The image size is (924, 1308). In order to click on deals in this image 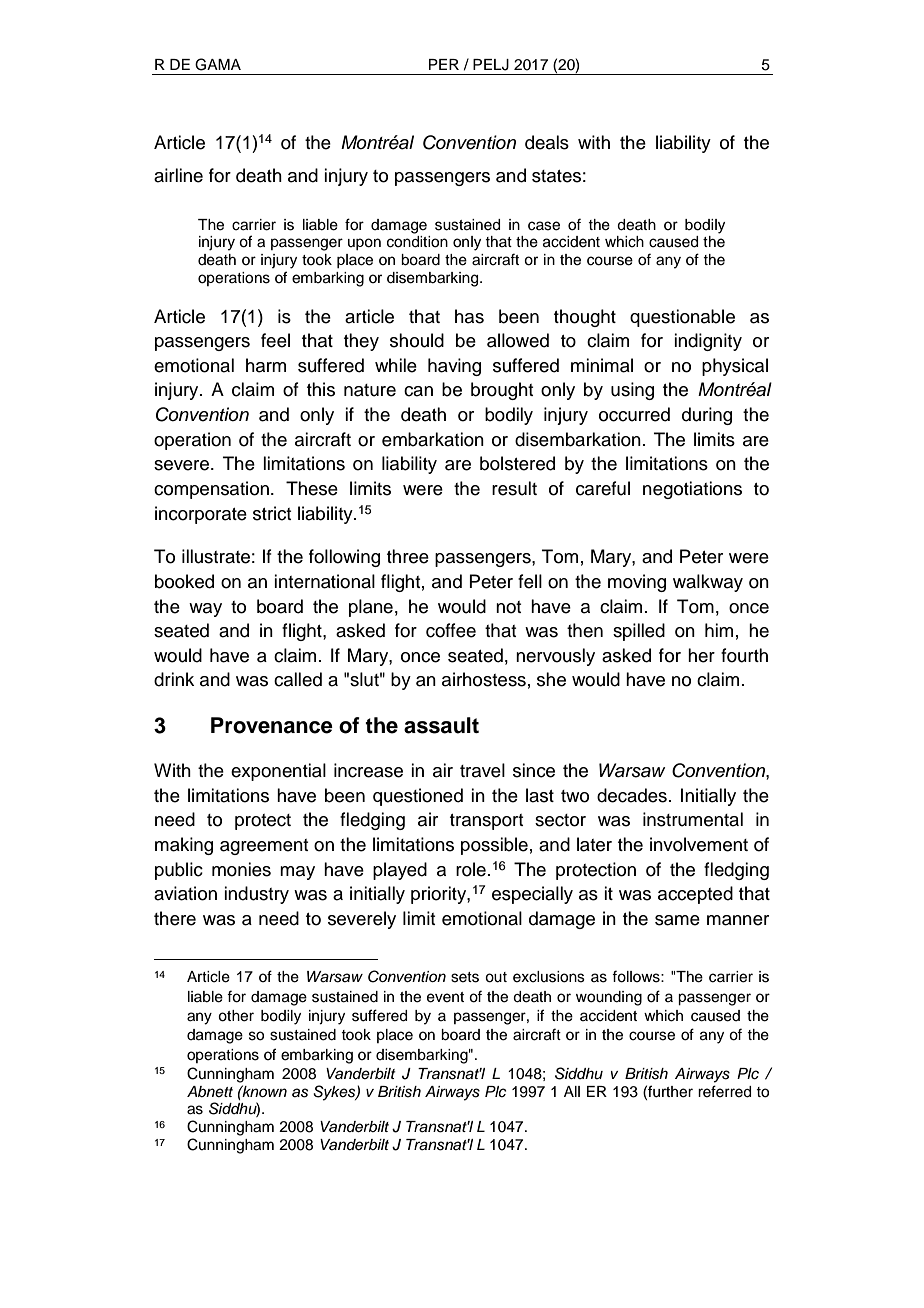, I will do `click(547, 142)`.
